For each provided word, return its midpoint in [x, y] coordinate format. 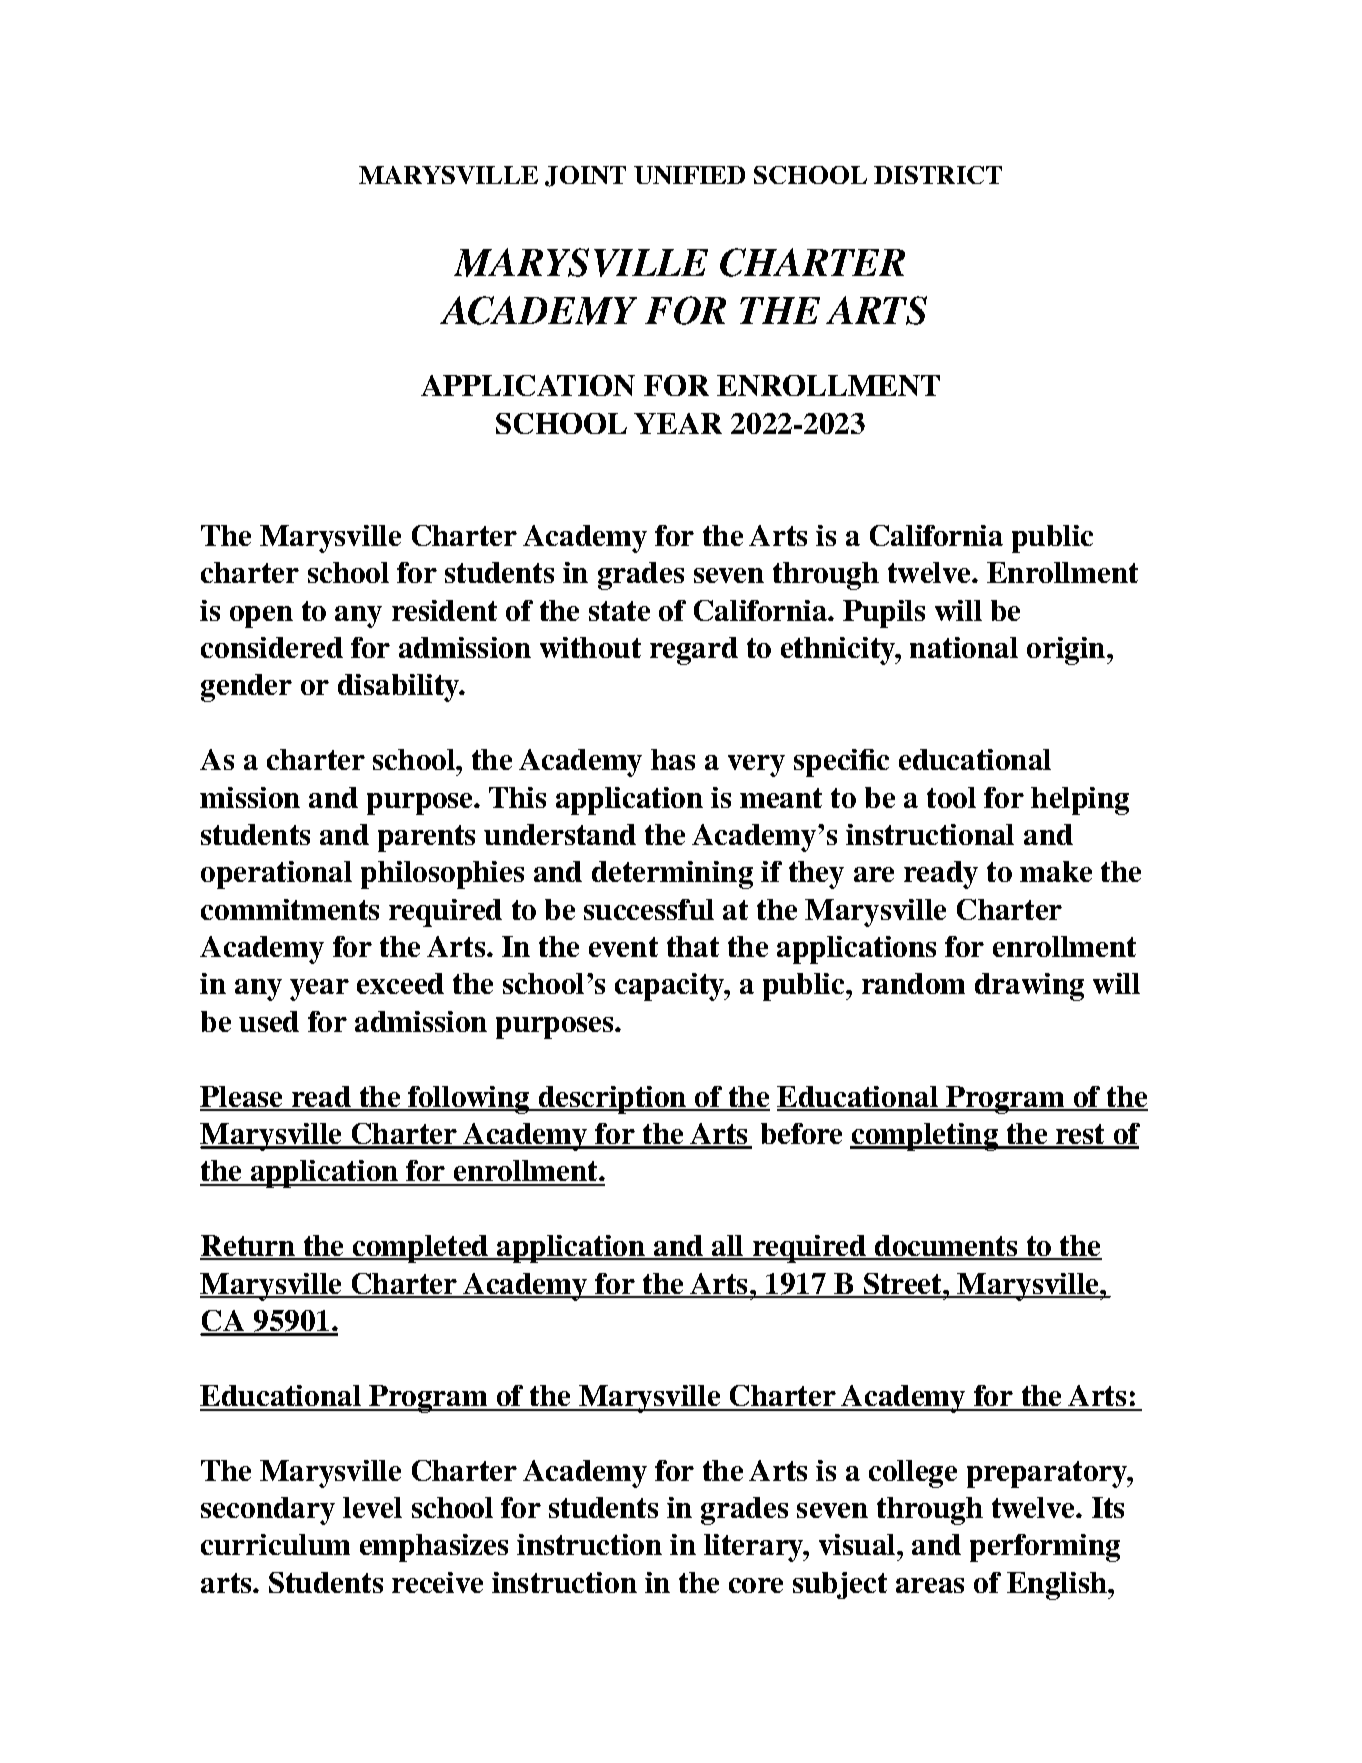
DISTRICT [938, 175]
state [619, 611]
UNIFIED [689, 175]
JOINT [585, 176]
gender [246, 688]
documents [946, 1247]
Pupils [884, 614]
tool [951, 797]
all [727, 1247]
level [372, 1507]
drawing [1029, 987]
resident [444, 610]
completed [420, 1249]
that [693, 946]
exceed [400, 983]
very [756, 766]
